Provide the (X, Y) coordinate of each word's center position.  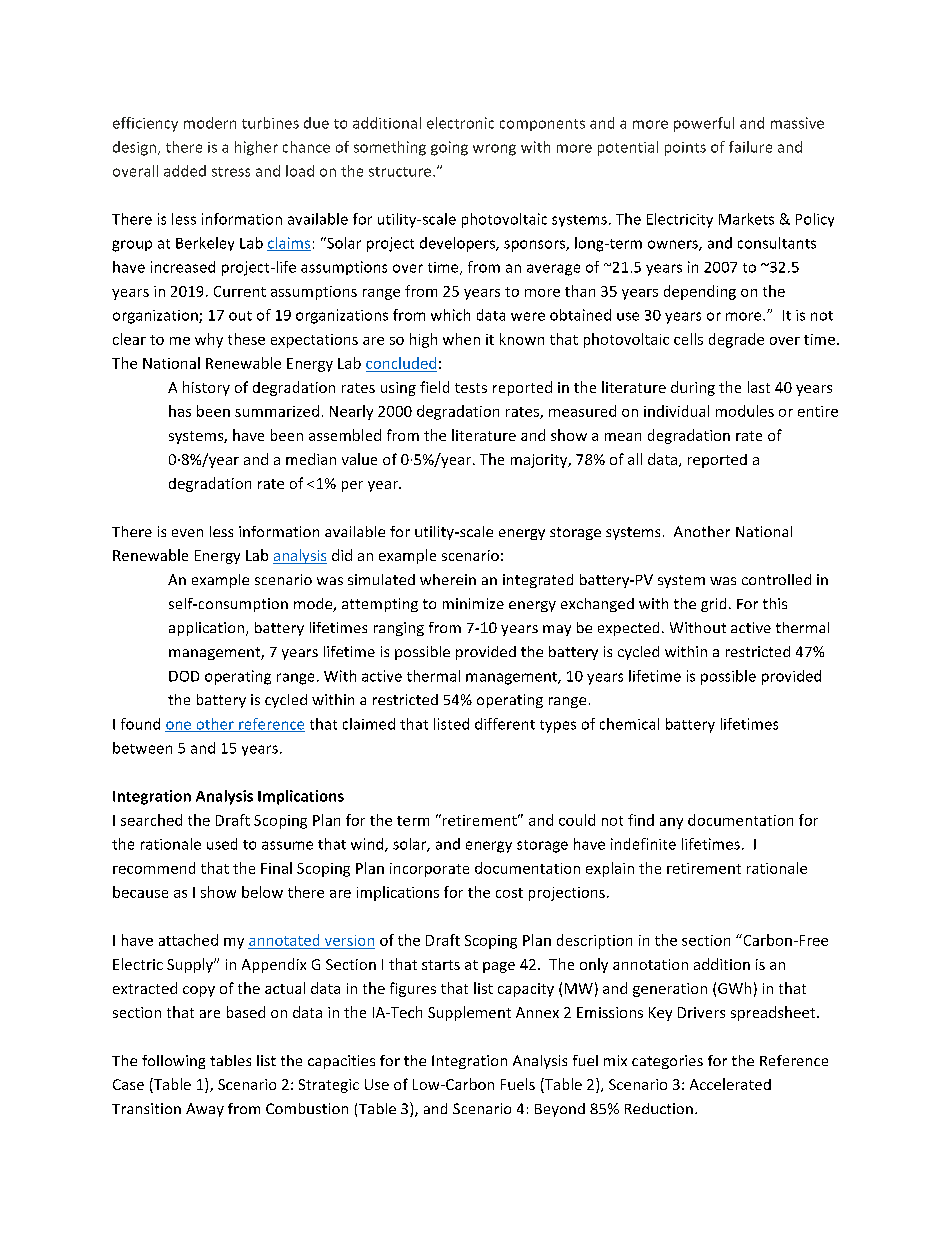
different (505, 724)
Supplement (469, 1013)
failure (750, 147)
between (142, 748)
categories (667, 1062)
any (671, 823)
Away (205, 1110)
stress (231, 172)
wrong (494, 150)
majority (540, 461)
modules (745, 411)
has (180, 411)
